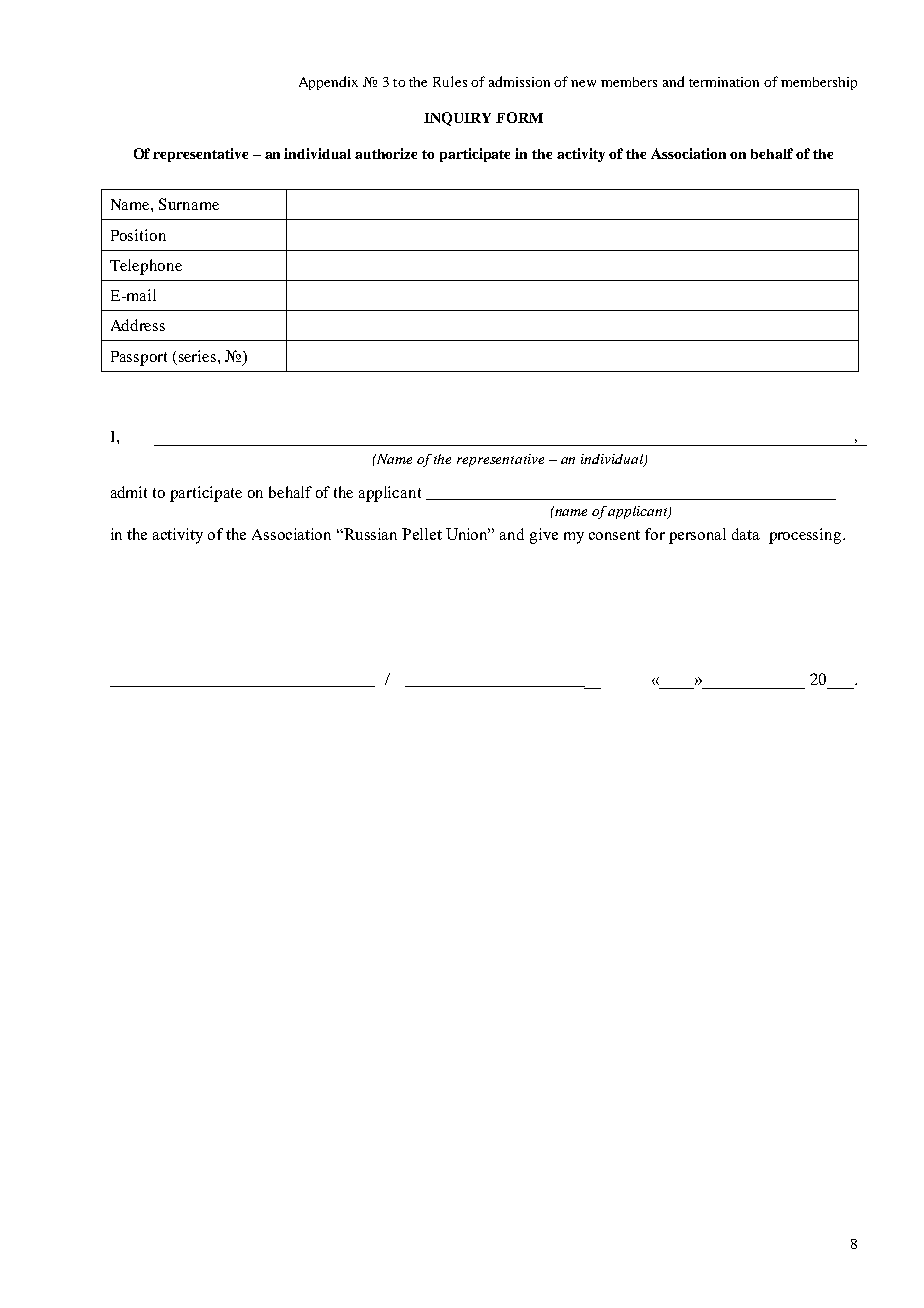 The width and height of the screenshot is (924, 1308). Describe the element at coordinates (328, 83) in the screenshot. I see `Appendix` at that location.
